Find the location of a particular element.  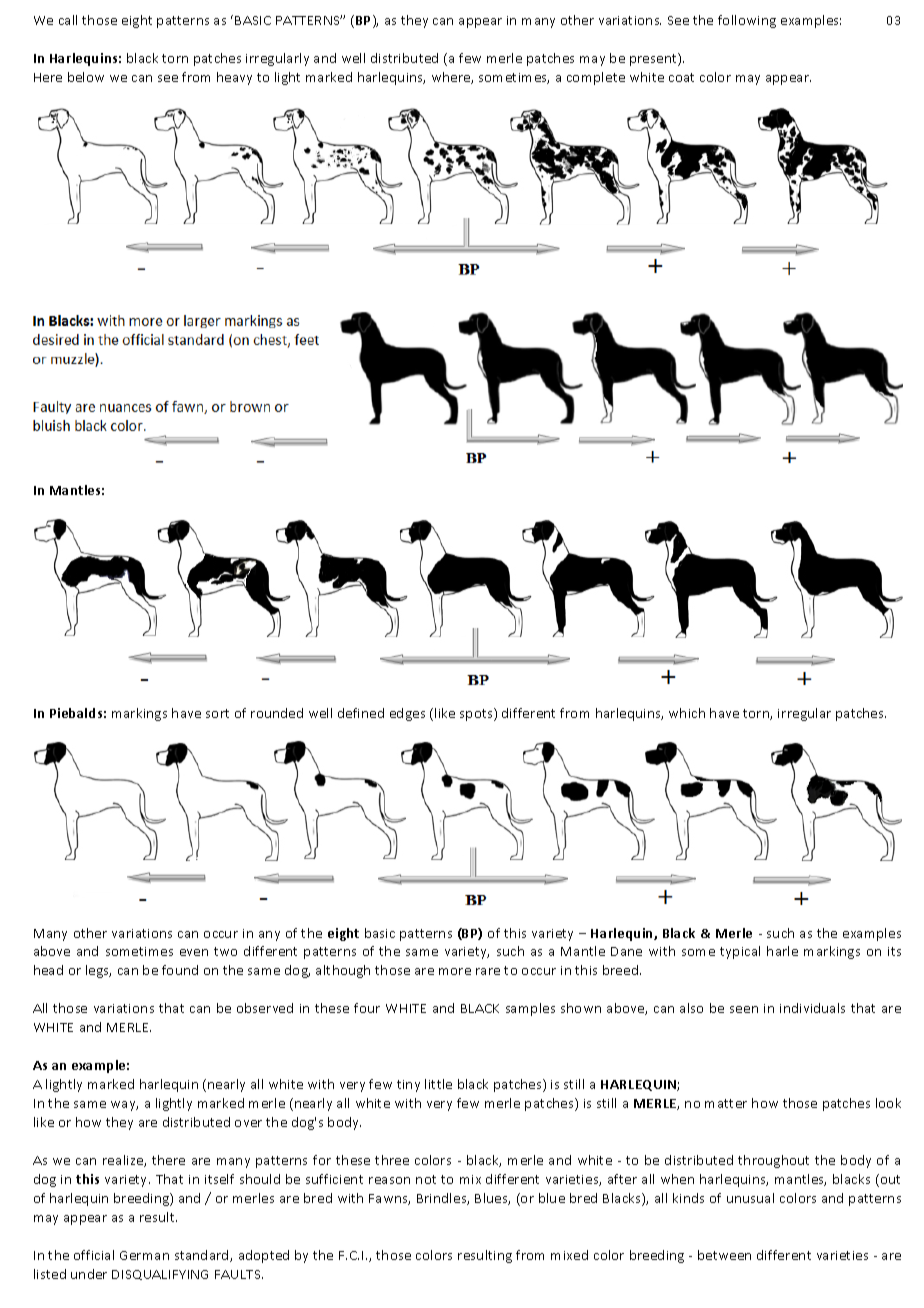

more is located at coordinates (455, 971).
